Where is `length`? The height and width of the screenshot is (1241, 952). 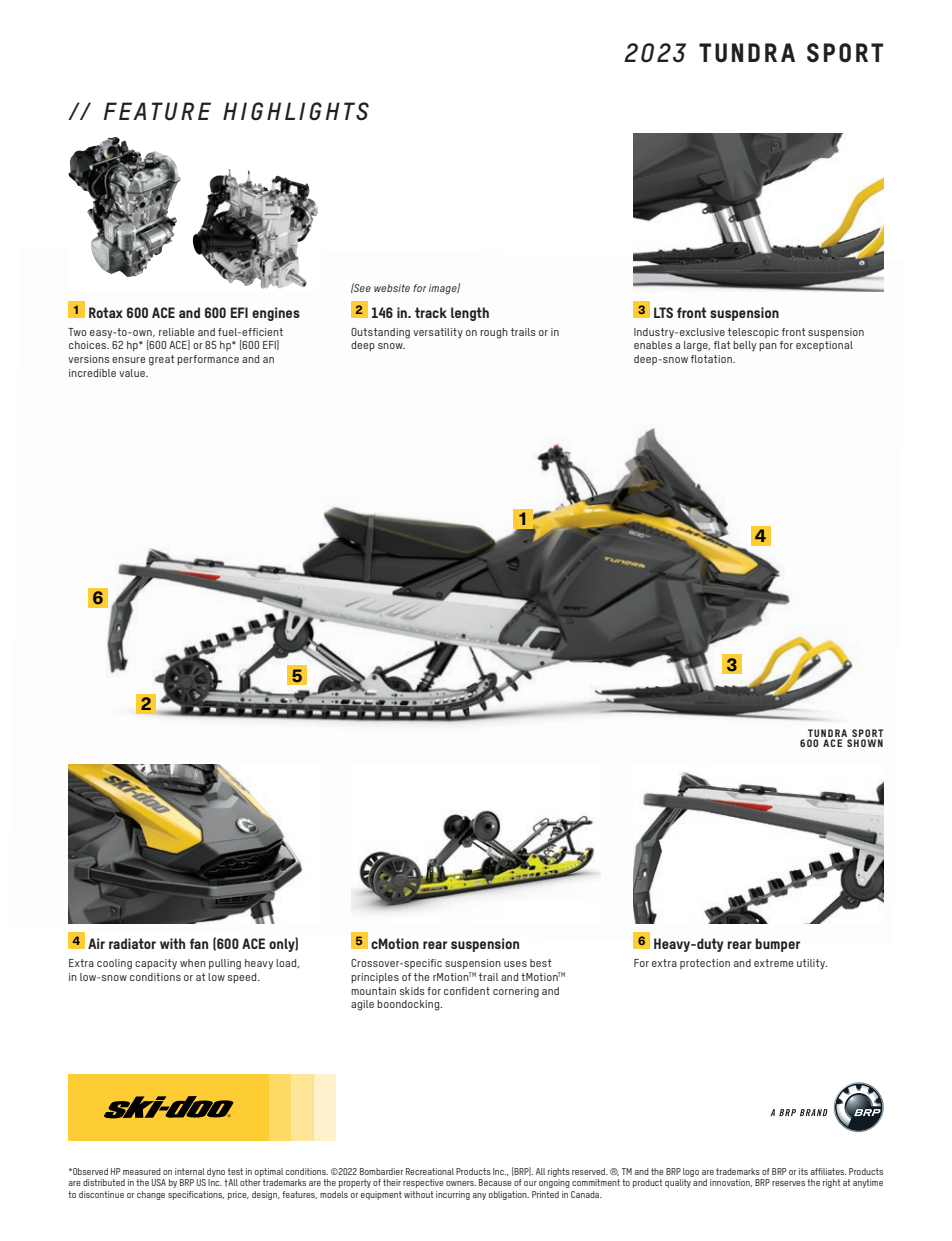
length is located at coordinates (470, 314).
